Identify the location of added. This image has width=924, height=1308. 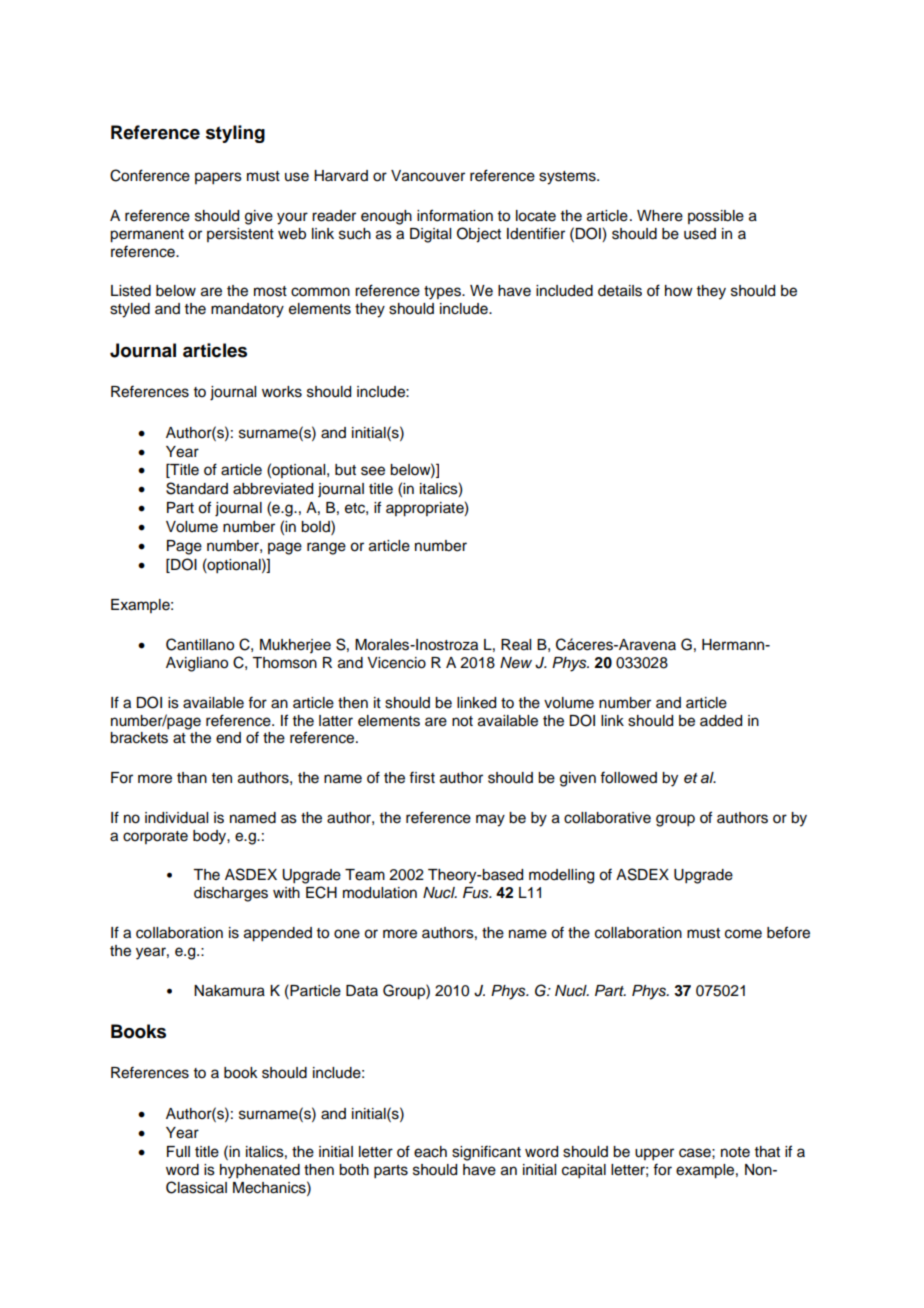
(721, 721).
